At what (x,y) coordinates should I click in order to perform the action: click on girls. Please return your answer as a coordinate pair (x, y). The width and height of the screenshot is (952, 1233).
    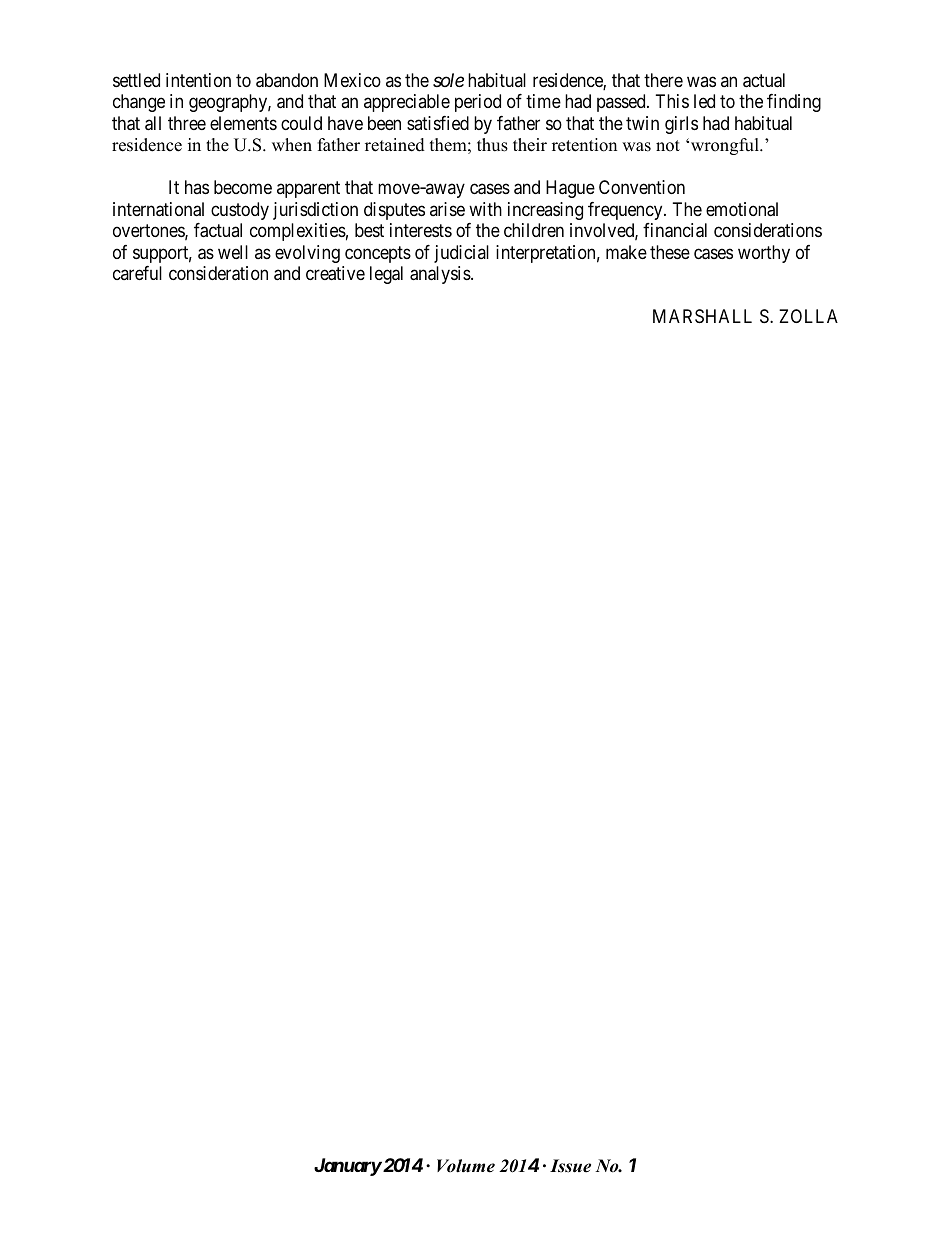
    Looking at the image, I should click on (681, 125).
